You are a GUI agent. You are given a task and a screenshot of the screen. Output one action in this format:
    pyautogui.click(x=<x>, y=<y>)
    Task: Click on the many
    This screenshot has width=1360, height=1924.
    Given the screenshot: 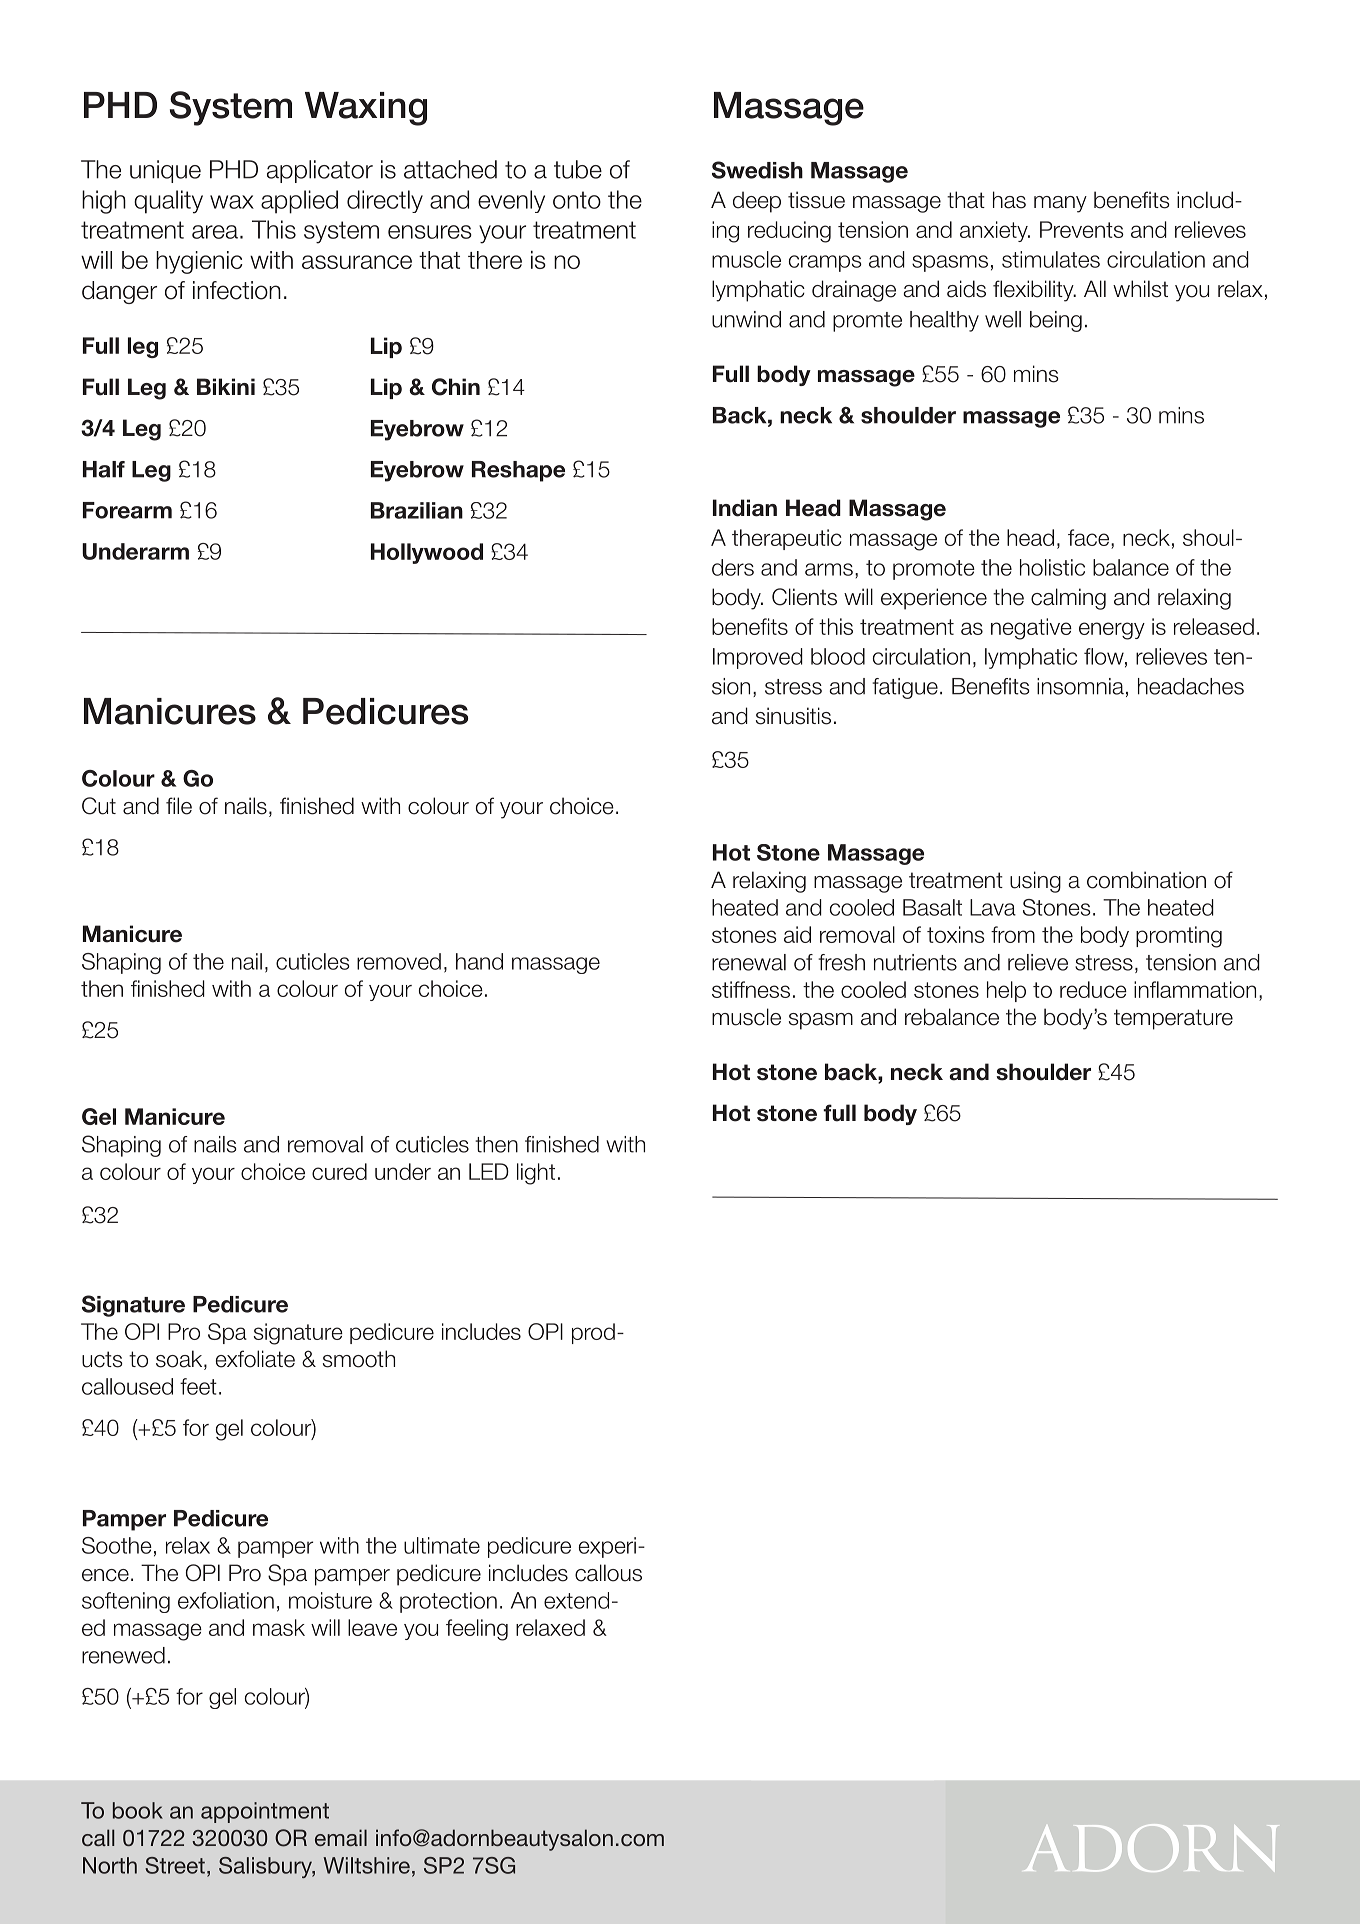 What is the action you would take?
    pyautogui.click(x=1060, y=204)
